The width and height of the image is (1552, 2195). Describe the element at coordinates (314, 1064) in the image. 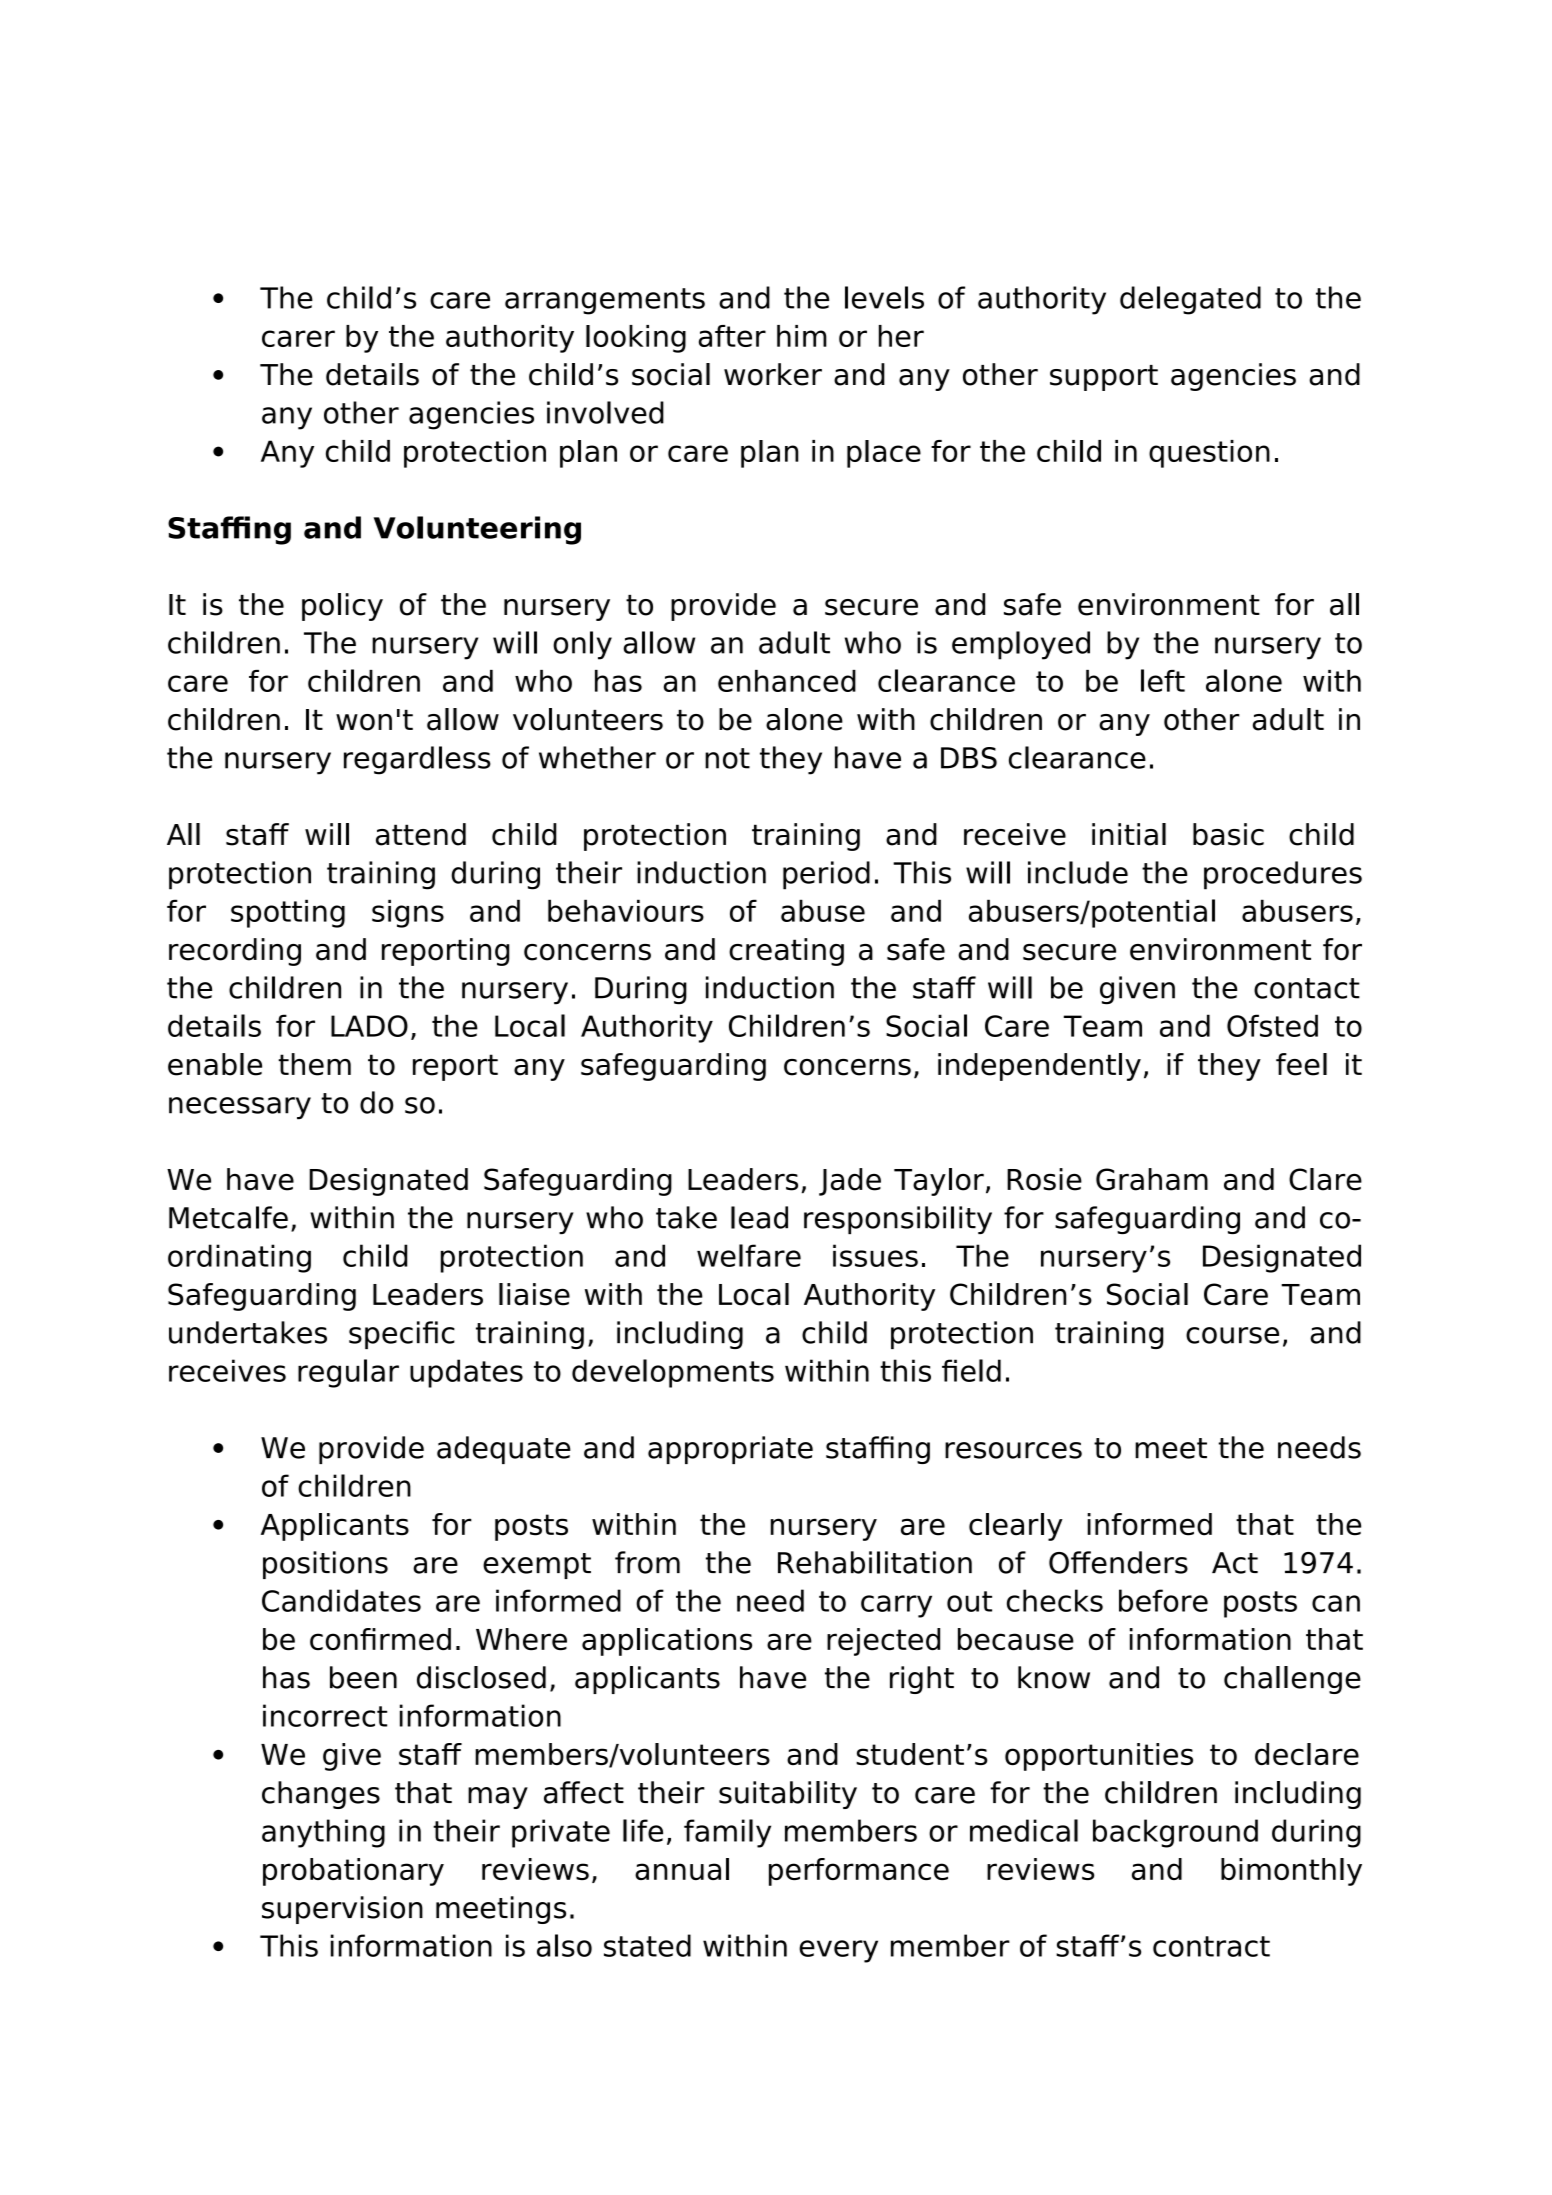

I see `them` at that location.
